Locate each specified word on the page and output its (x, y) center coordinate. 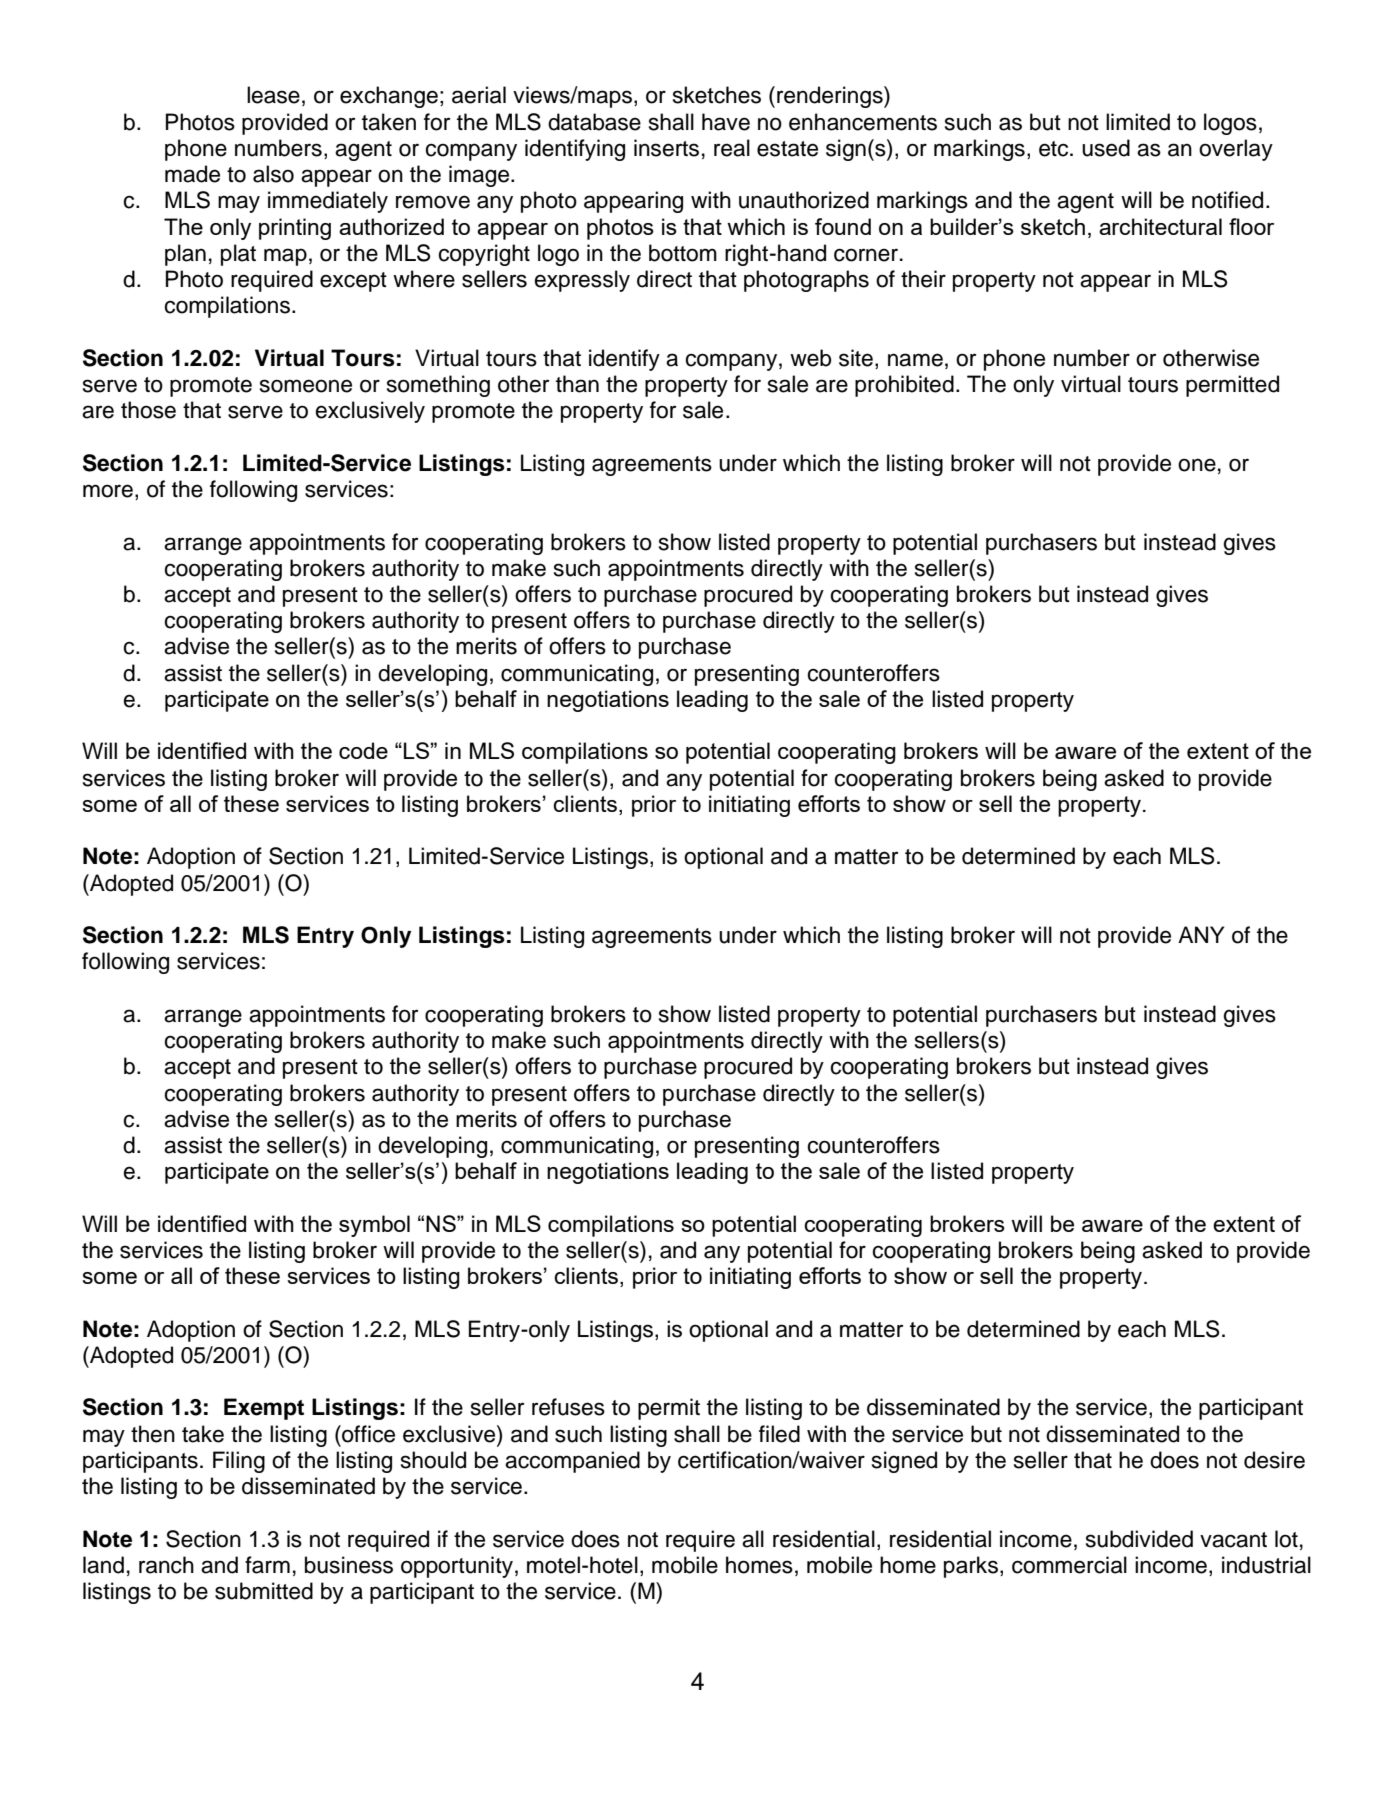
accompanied (572, 1462)
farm (267, 1565)
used (1106, 148)
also (273, 174)
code (363, 750)
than (577, 384)
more (108, 491)
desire (1274, 1460)
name (915, 360)
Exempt (264, 1409)
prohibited (904, 386)
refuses (568, 1407)
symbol (374, 1226)
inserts (666, 148)
